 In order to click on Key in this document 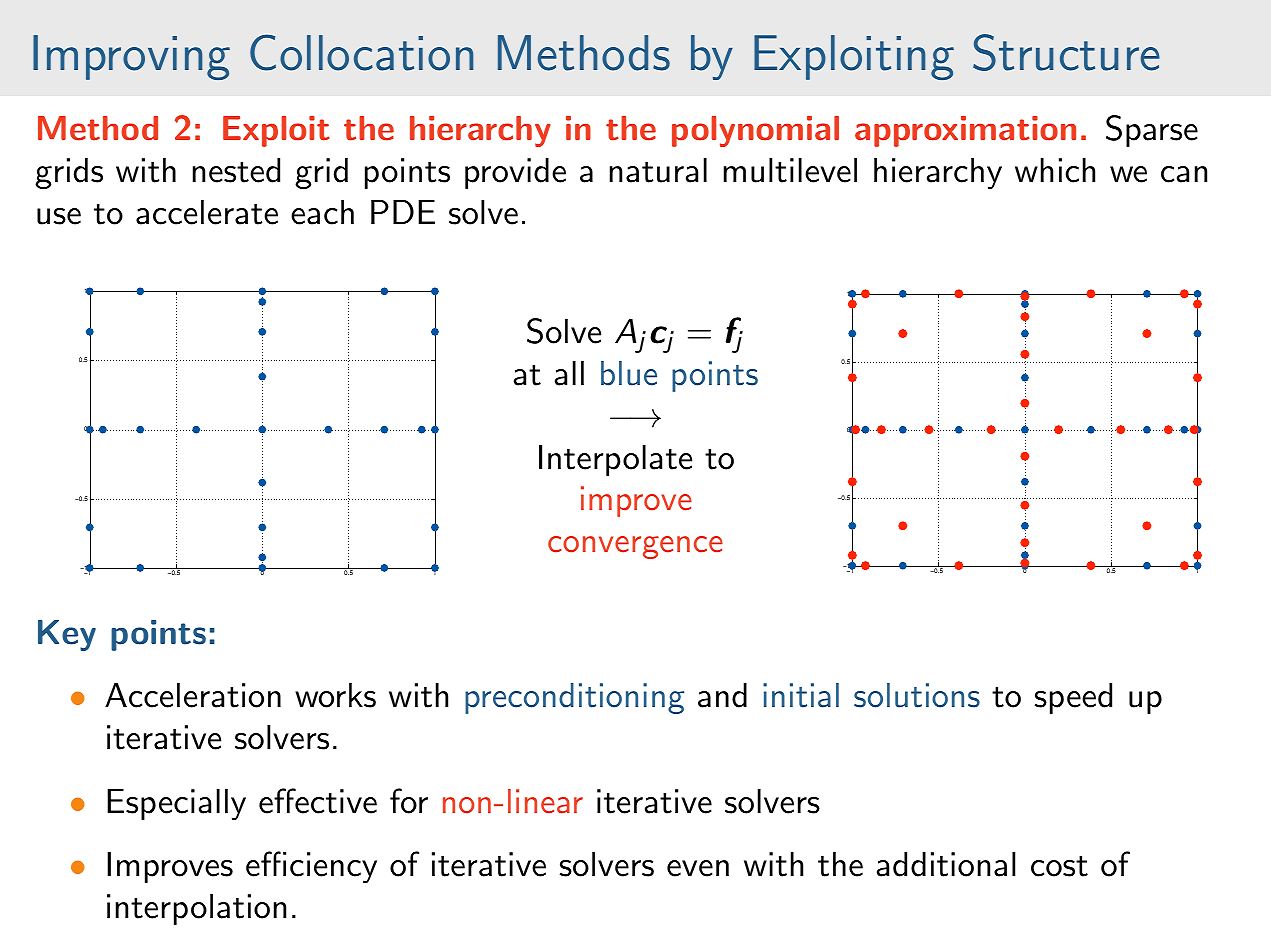, I will do `click(67, 635)`.
